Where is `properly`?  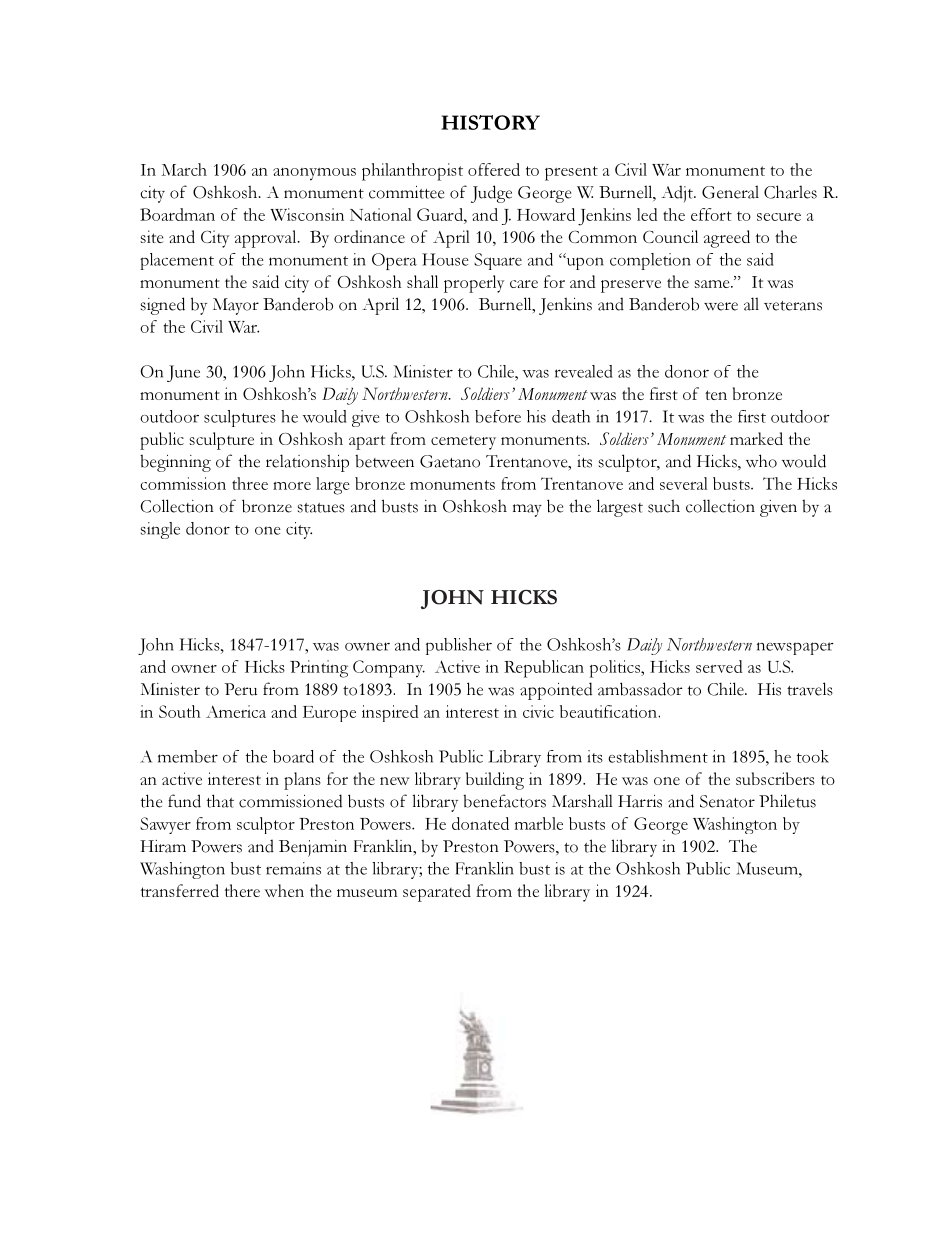
properly is located at coordinates (474, 284).
